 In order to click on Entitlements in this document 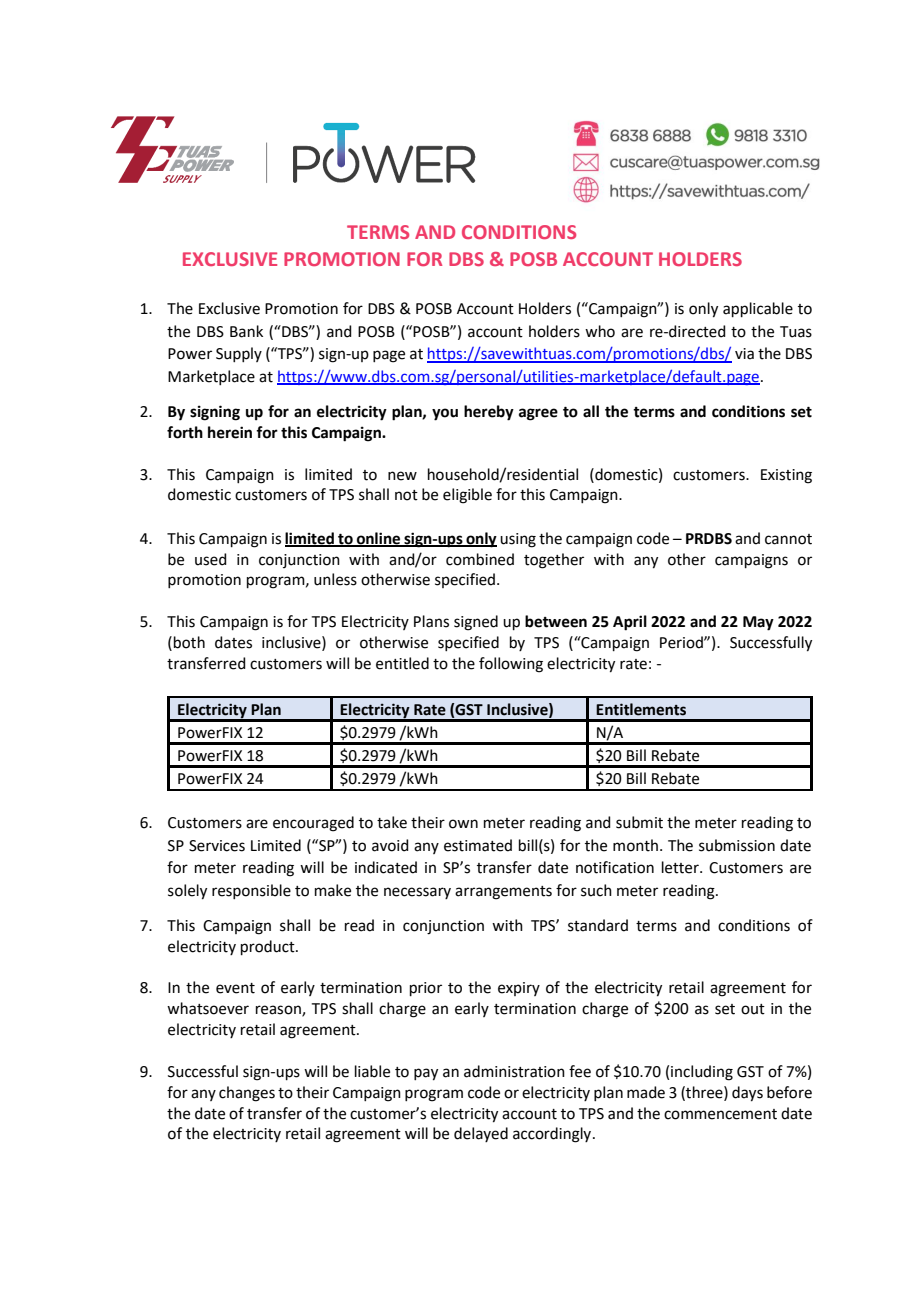, I will do `click(641, 709)`.
